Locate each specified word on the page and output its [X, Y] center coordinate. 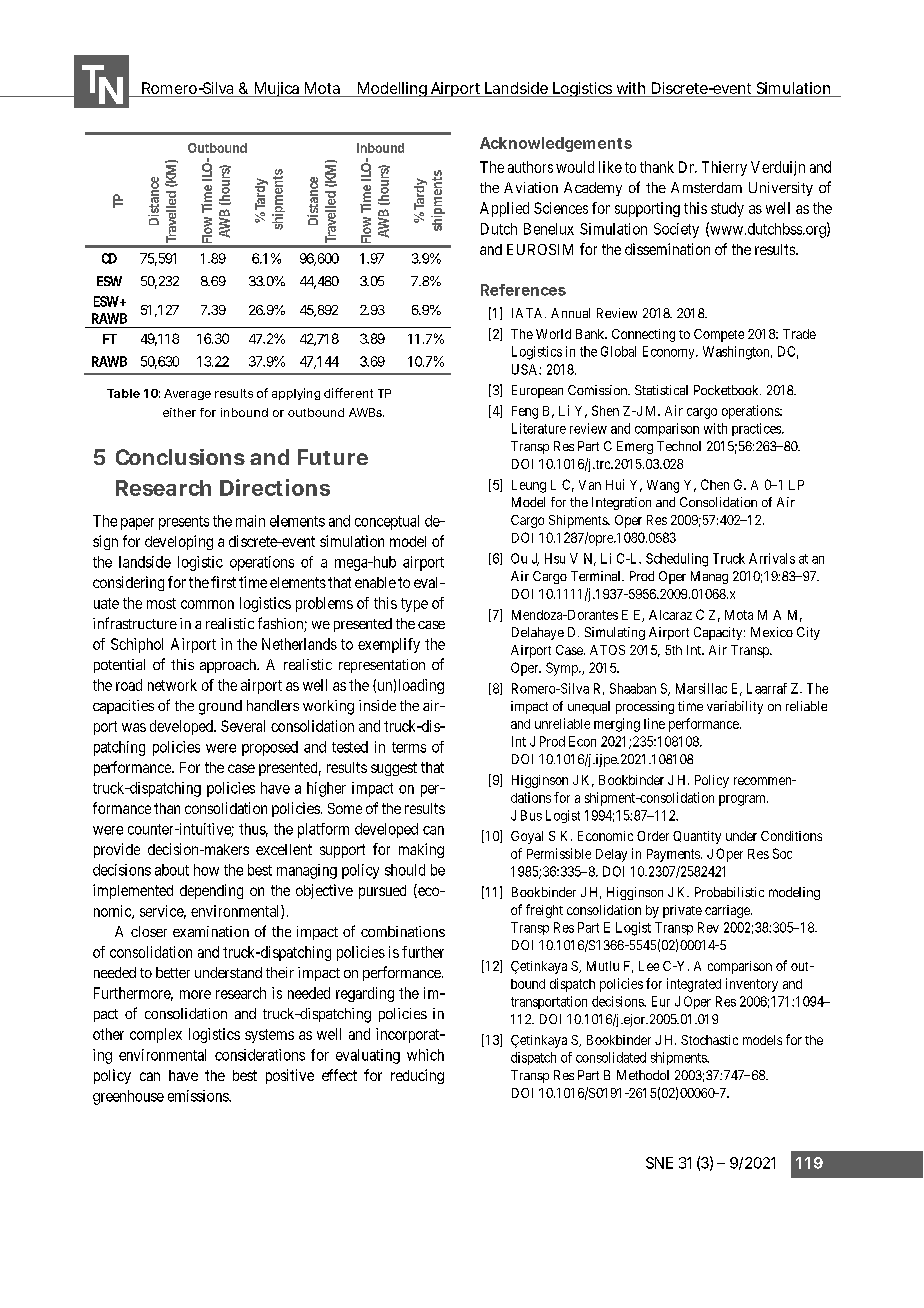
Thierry [724, 168]
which [425, 1055]
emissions [199, 1096]
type [414, 605]
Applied [504, 209]
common [207, 604]
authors [530, 167]
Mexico [772, 632]
